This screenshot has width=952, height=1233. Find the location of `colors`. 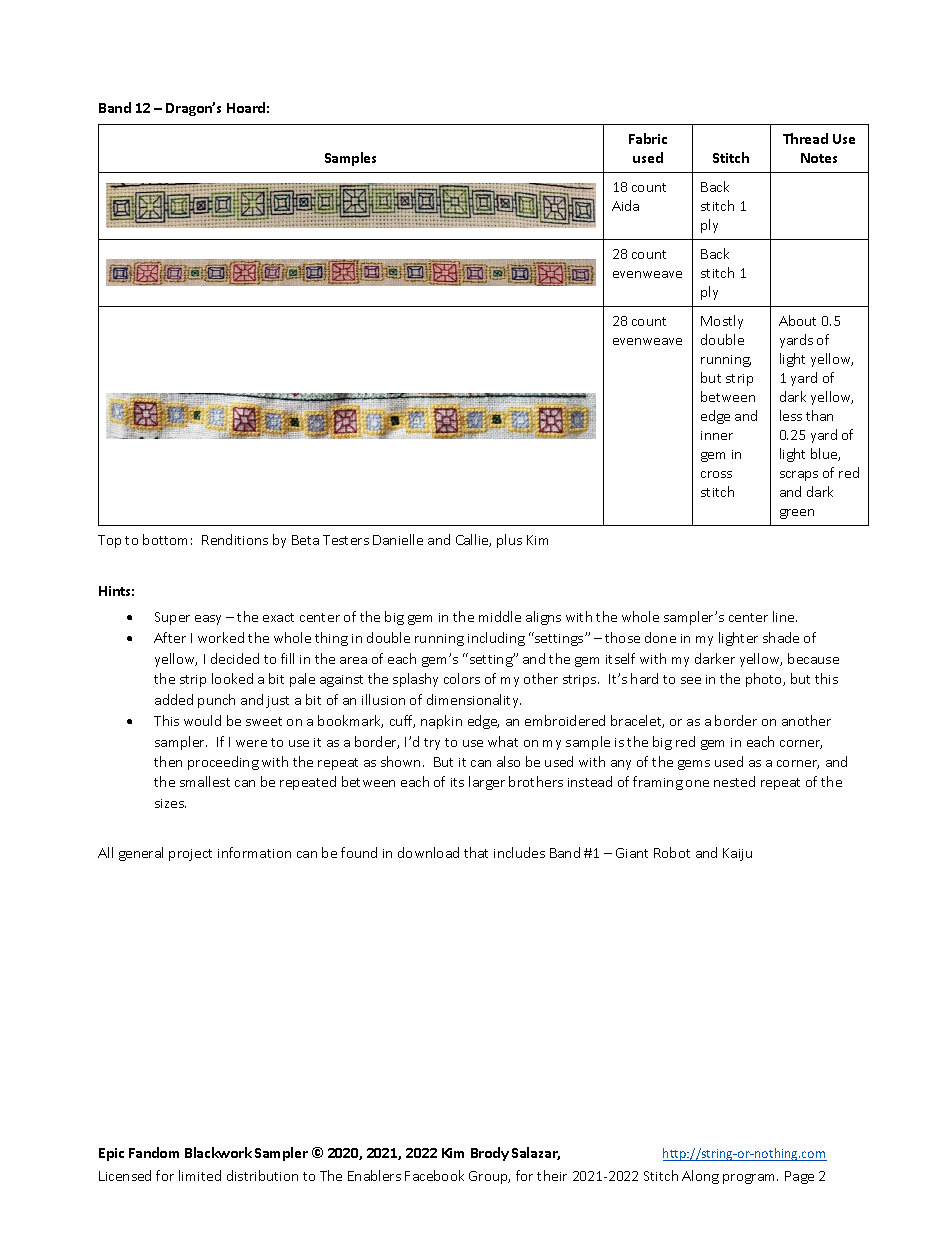

colors is located at coordinates (462, 678).
